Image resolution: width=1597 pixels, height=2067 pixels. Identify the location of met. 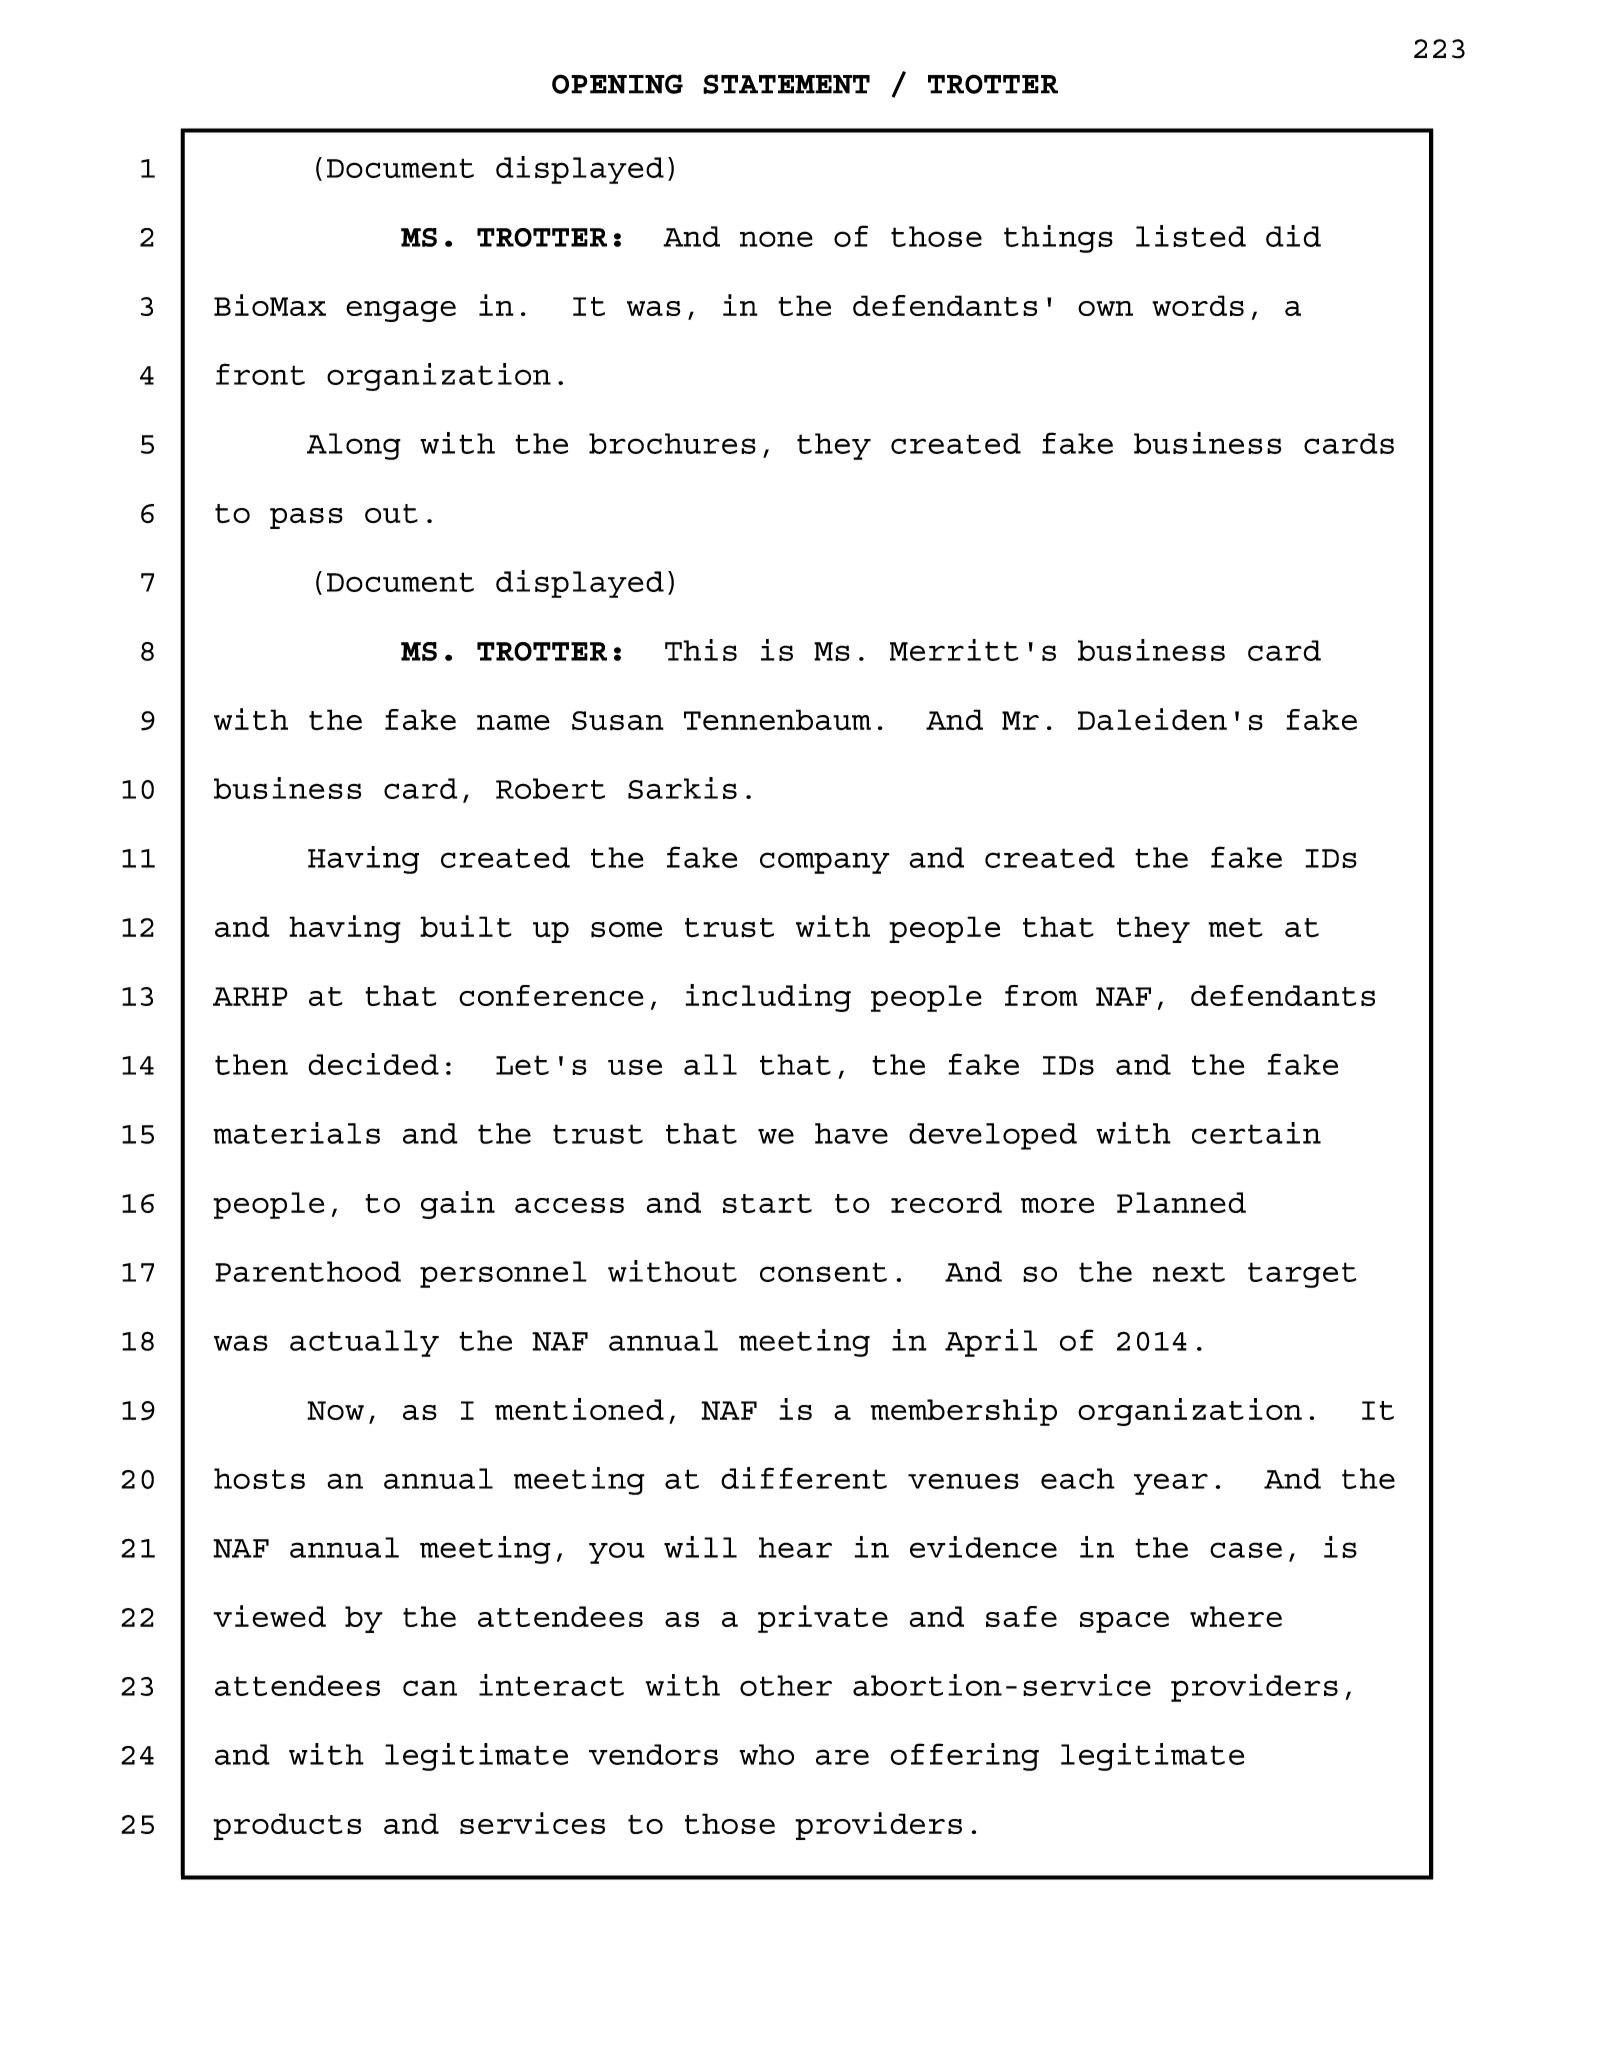
(1235, 928).
